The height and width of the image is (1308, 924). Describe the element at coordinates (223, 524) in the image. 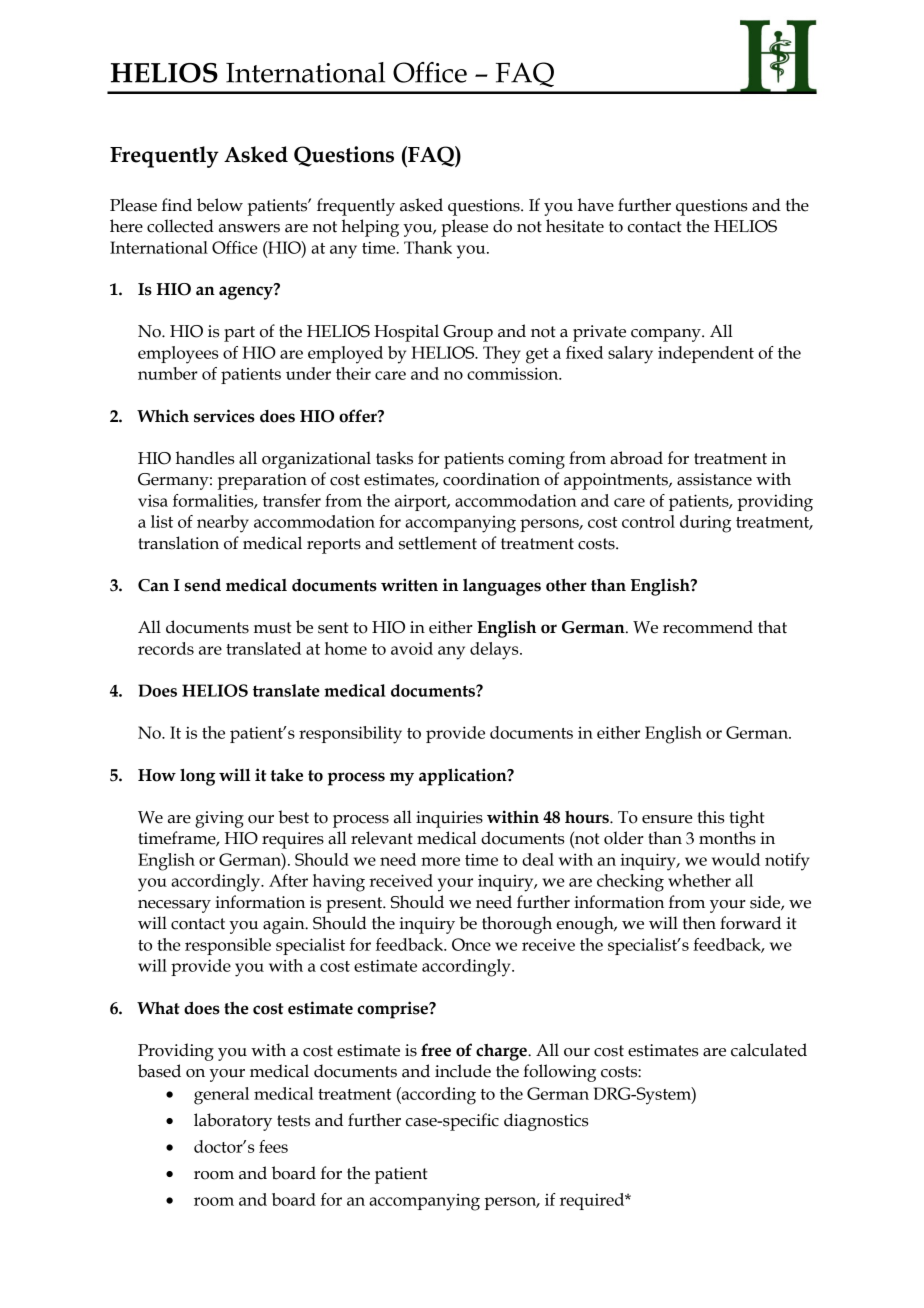

I see `nearby` at that location.
